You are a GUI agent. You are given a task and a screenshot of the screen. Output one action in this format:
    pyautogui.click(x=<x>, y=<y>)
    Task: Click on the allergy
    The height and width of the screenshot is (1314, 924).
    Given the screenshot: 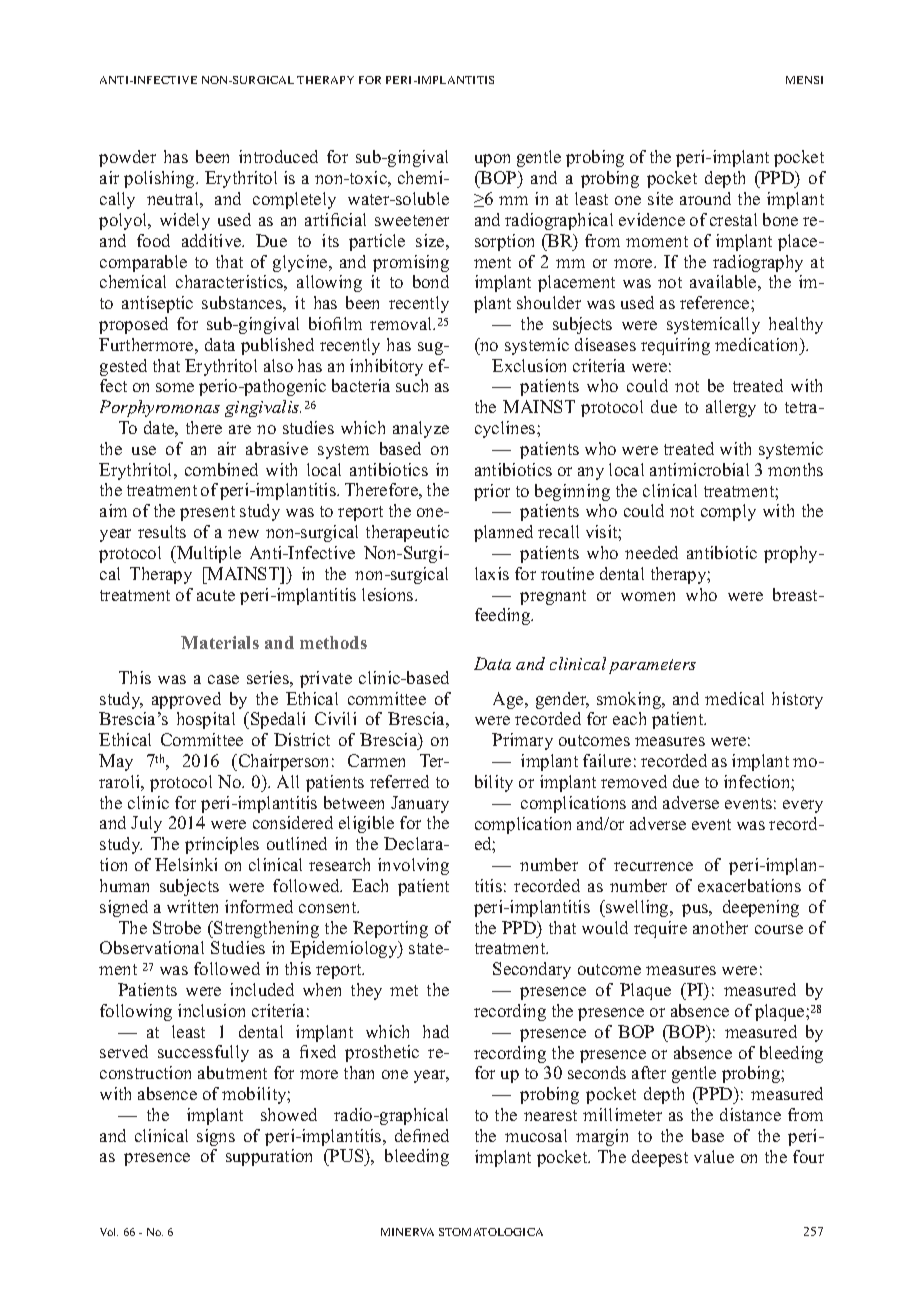 What is the action you would take?
    pyautogui.click(x=731, y=408)
